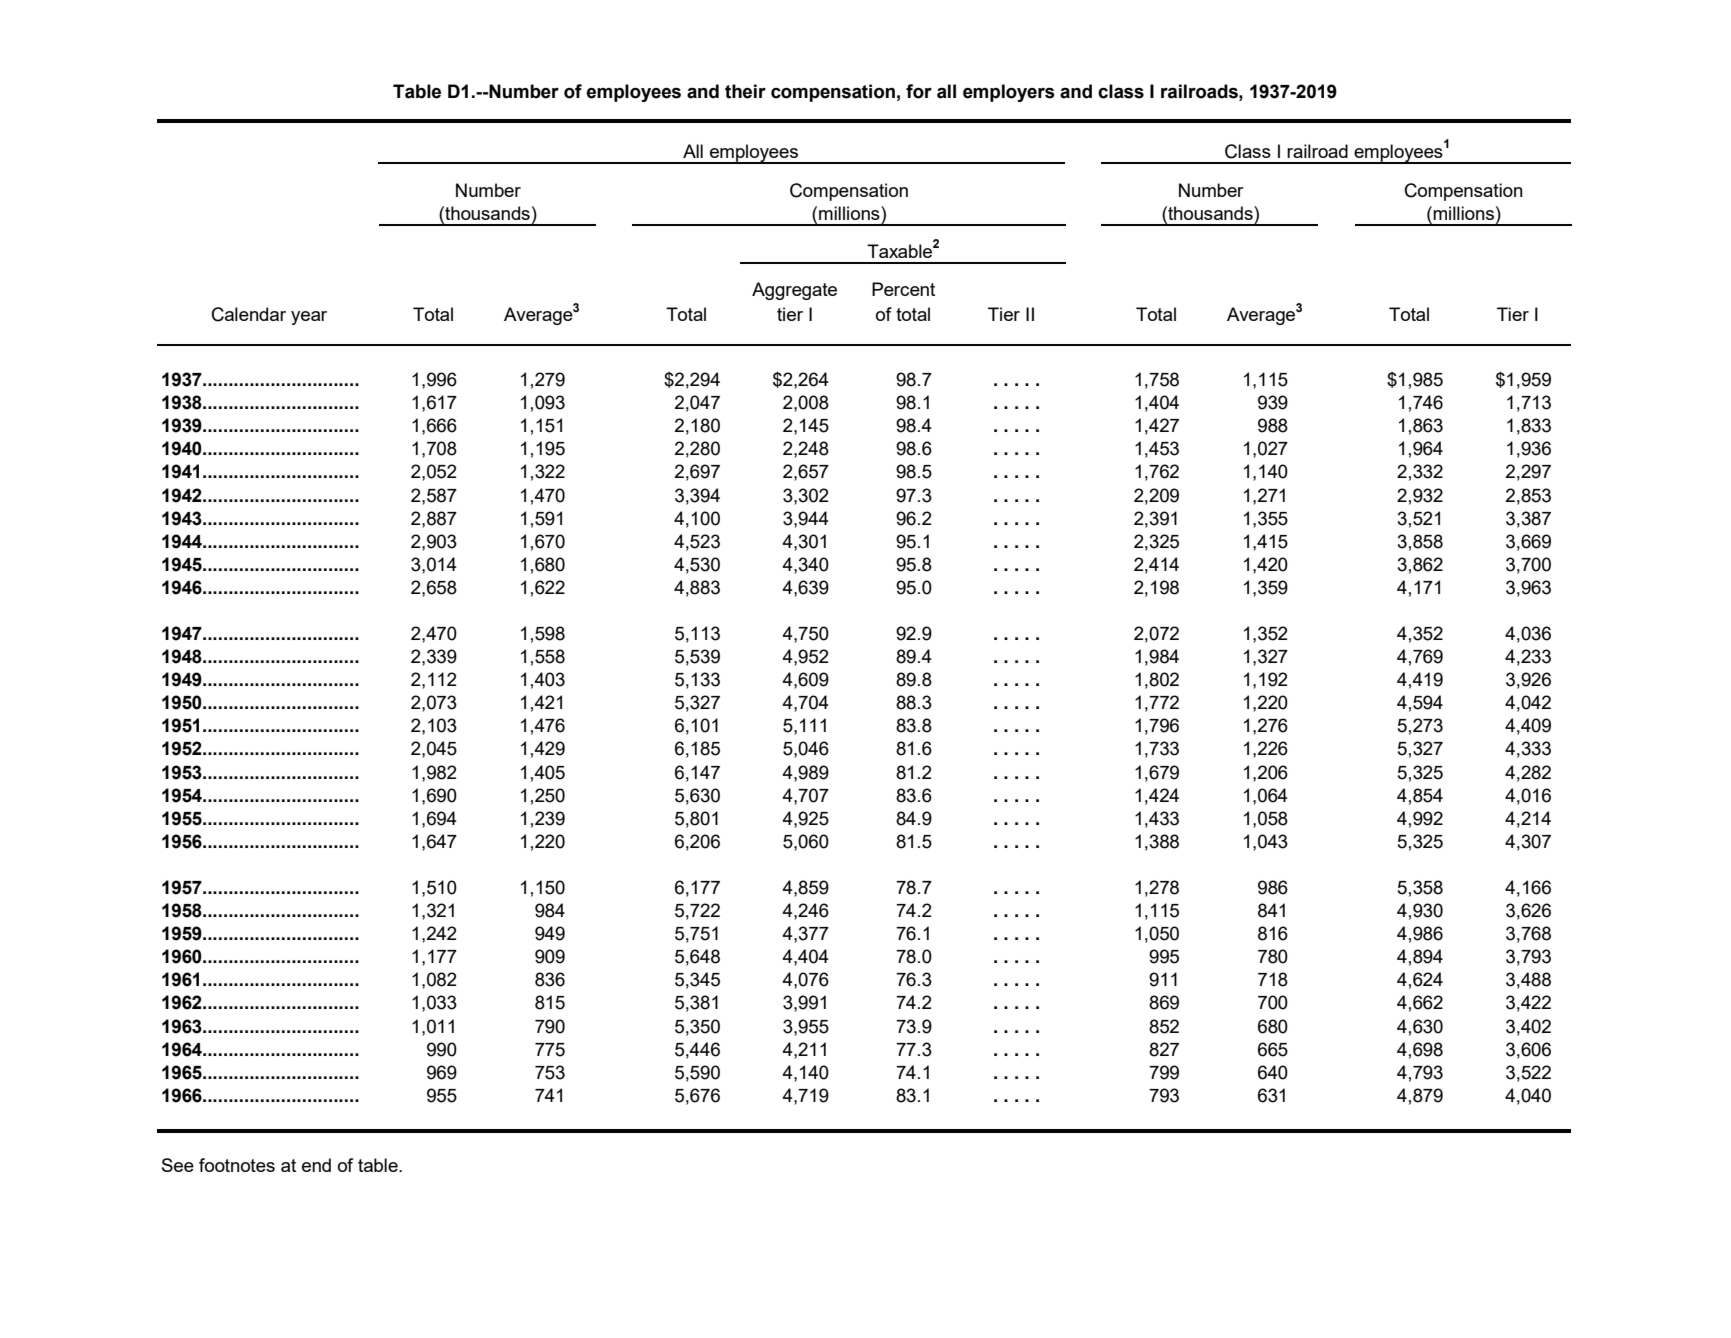 The width and height of the screenshot is (1731, 1338). What do you see at coordinates (1009, 93) in the screenshot?
I see `employers` at bounding box center [1009, 93].
